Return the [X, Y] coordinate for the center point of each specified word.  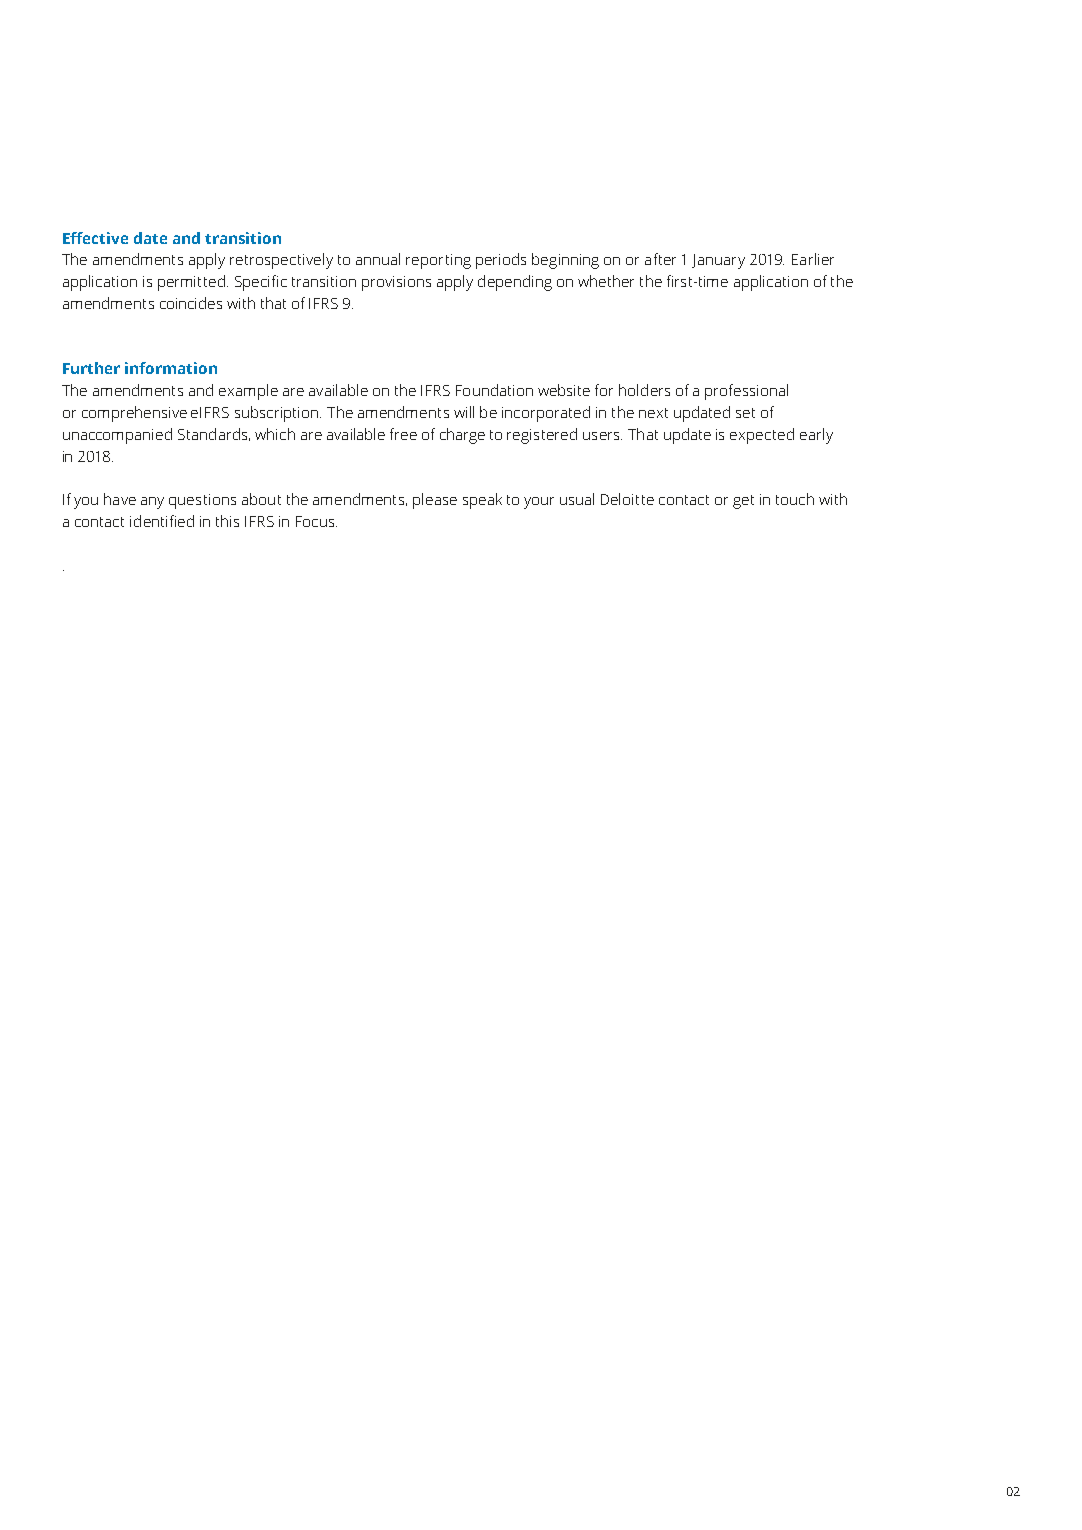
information [171, 368]
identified [162, 521]
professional [746, 392]
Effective [95, 238]
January [718, 261]
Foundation [494, 390]
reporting [438, 261]
